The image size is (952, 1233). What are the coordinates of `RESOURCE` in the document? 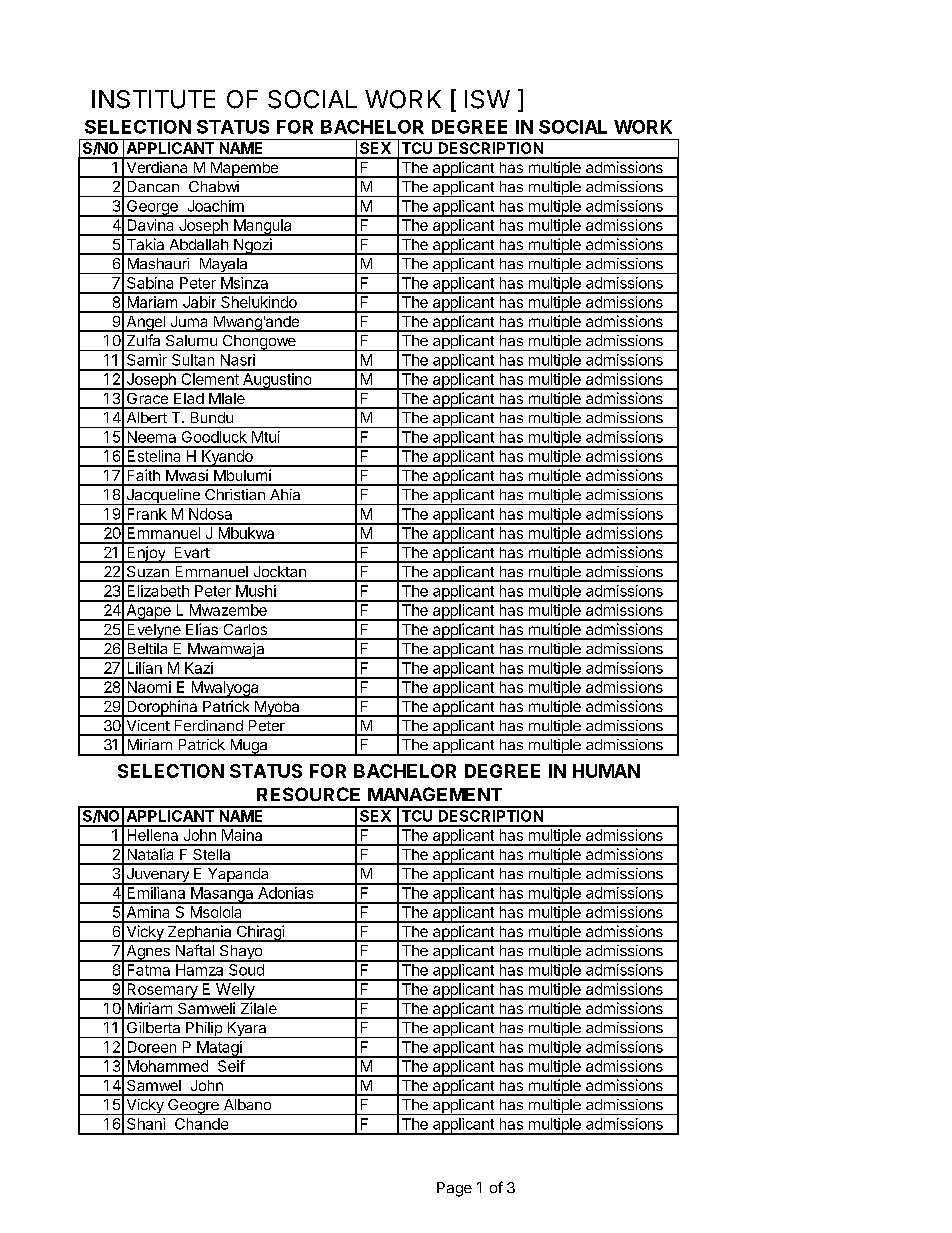 It's located at (308, 794).
